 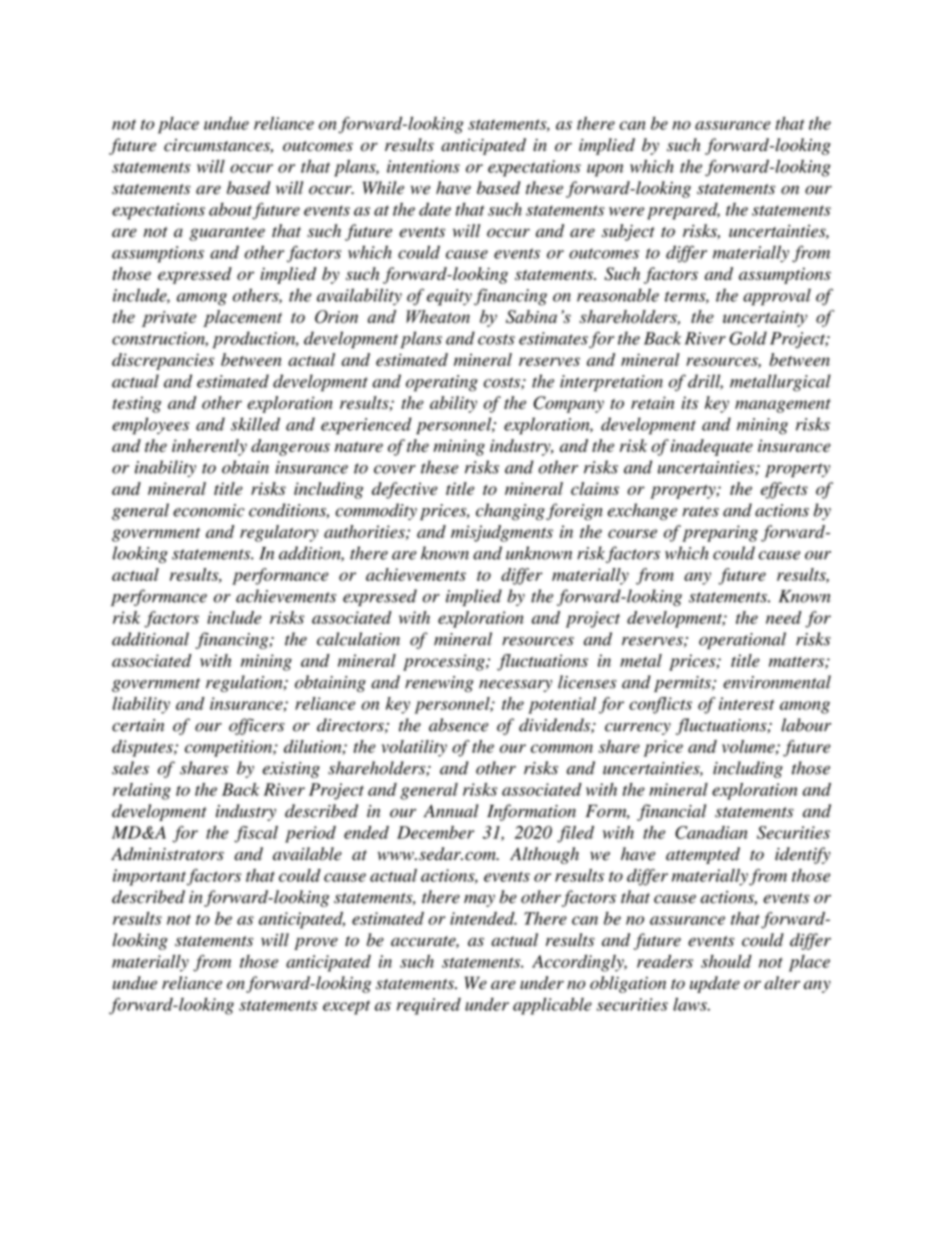 What do you see at coordinates (316, 943) in the document?
I see `prove` at bounding box center [316, 943].
